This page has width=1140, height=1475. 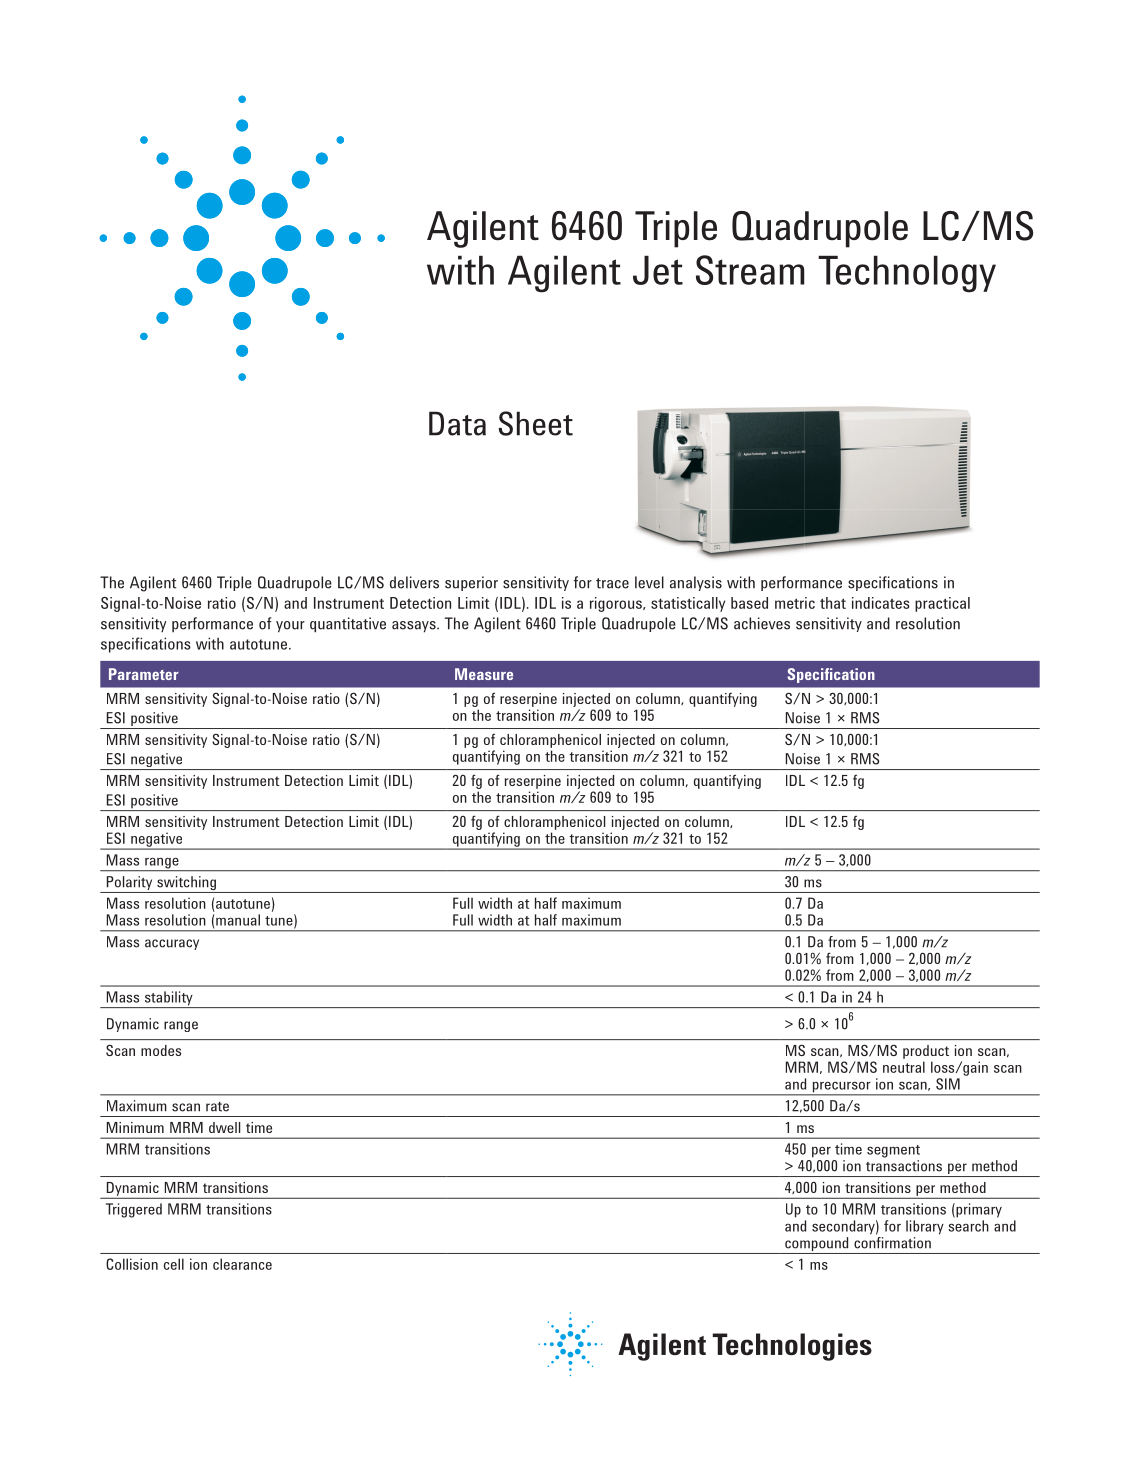 I want to click on Technology, so click(x=907, y=274).
